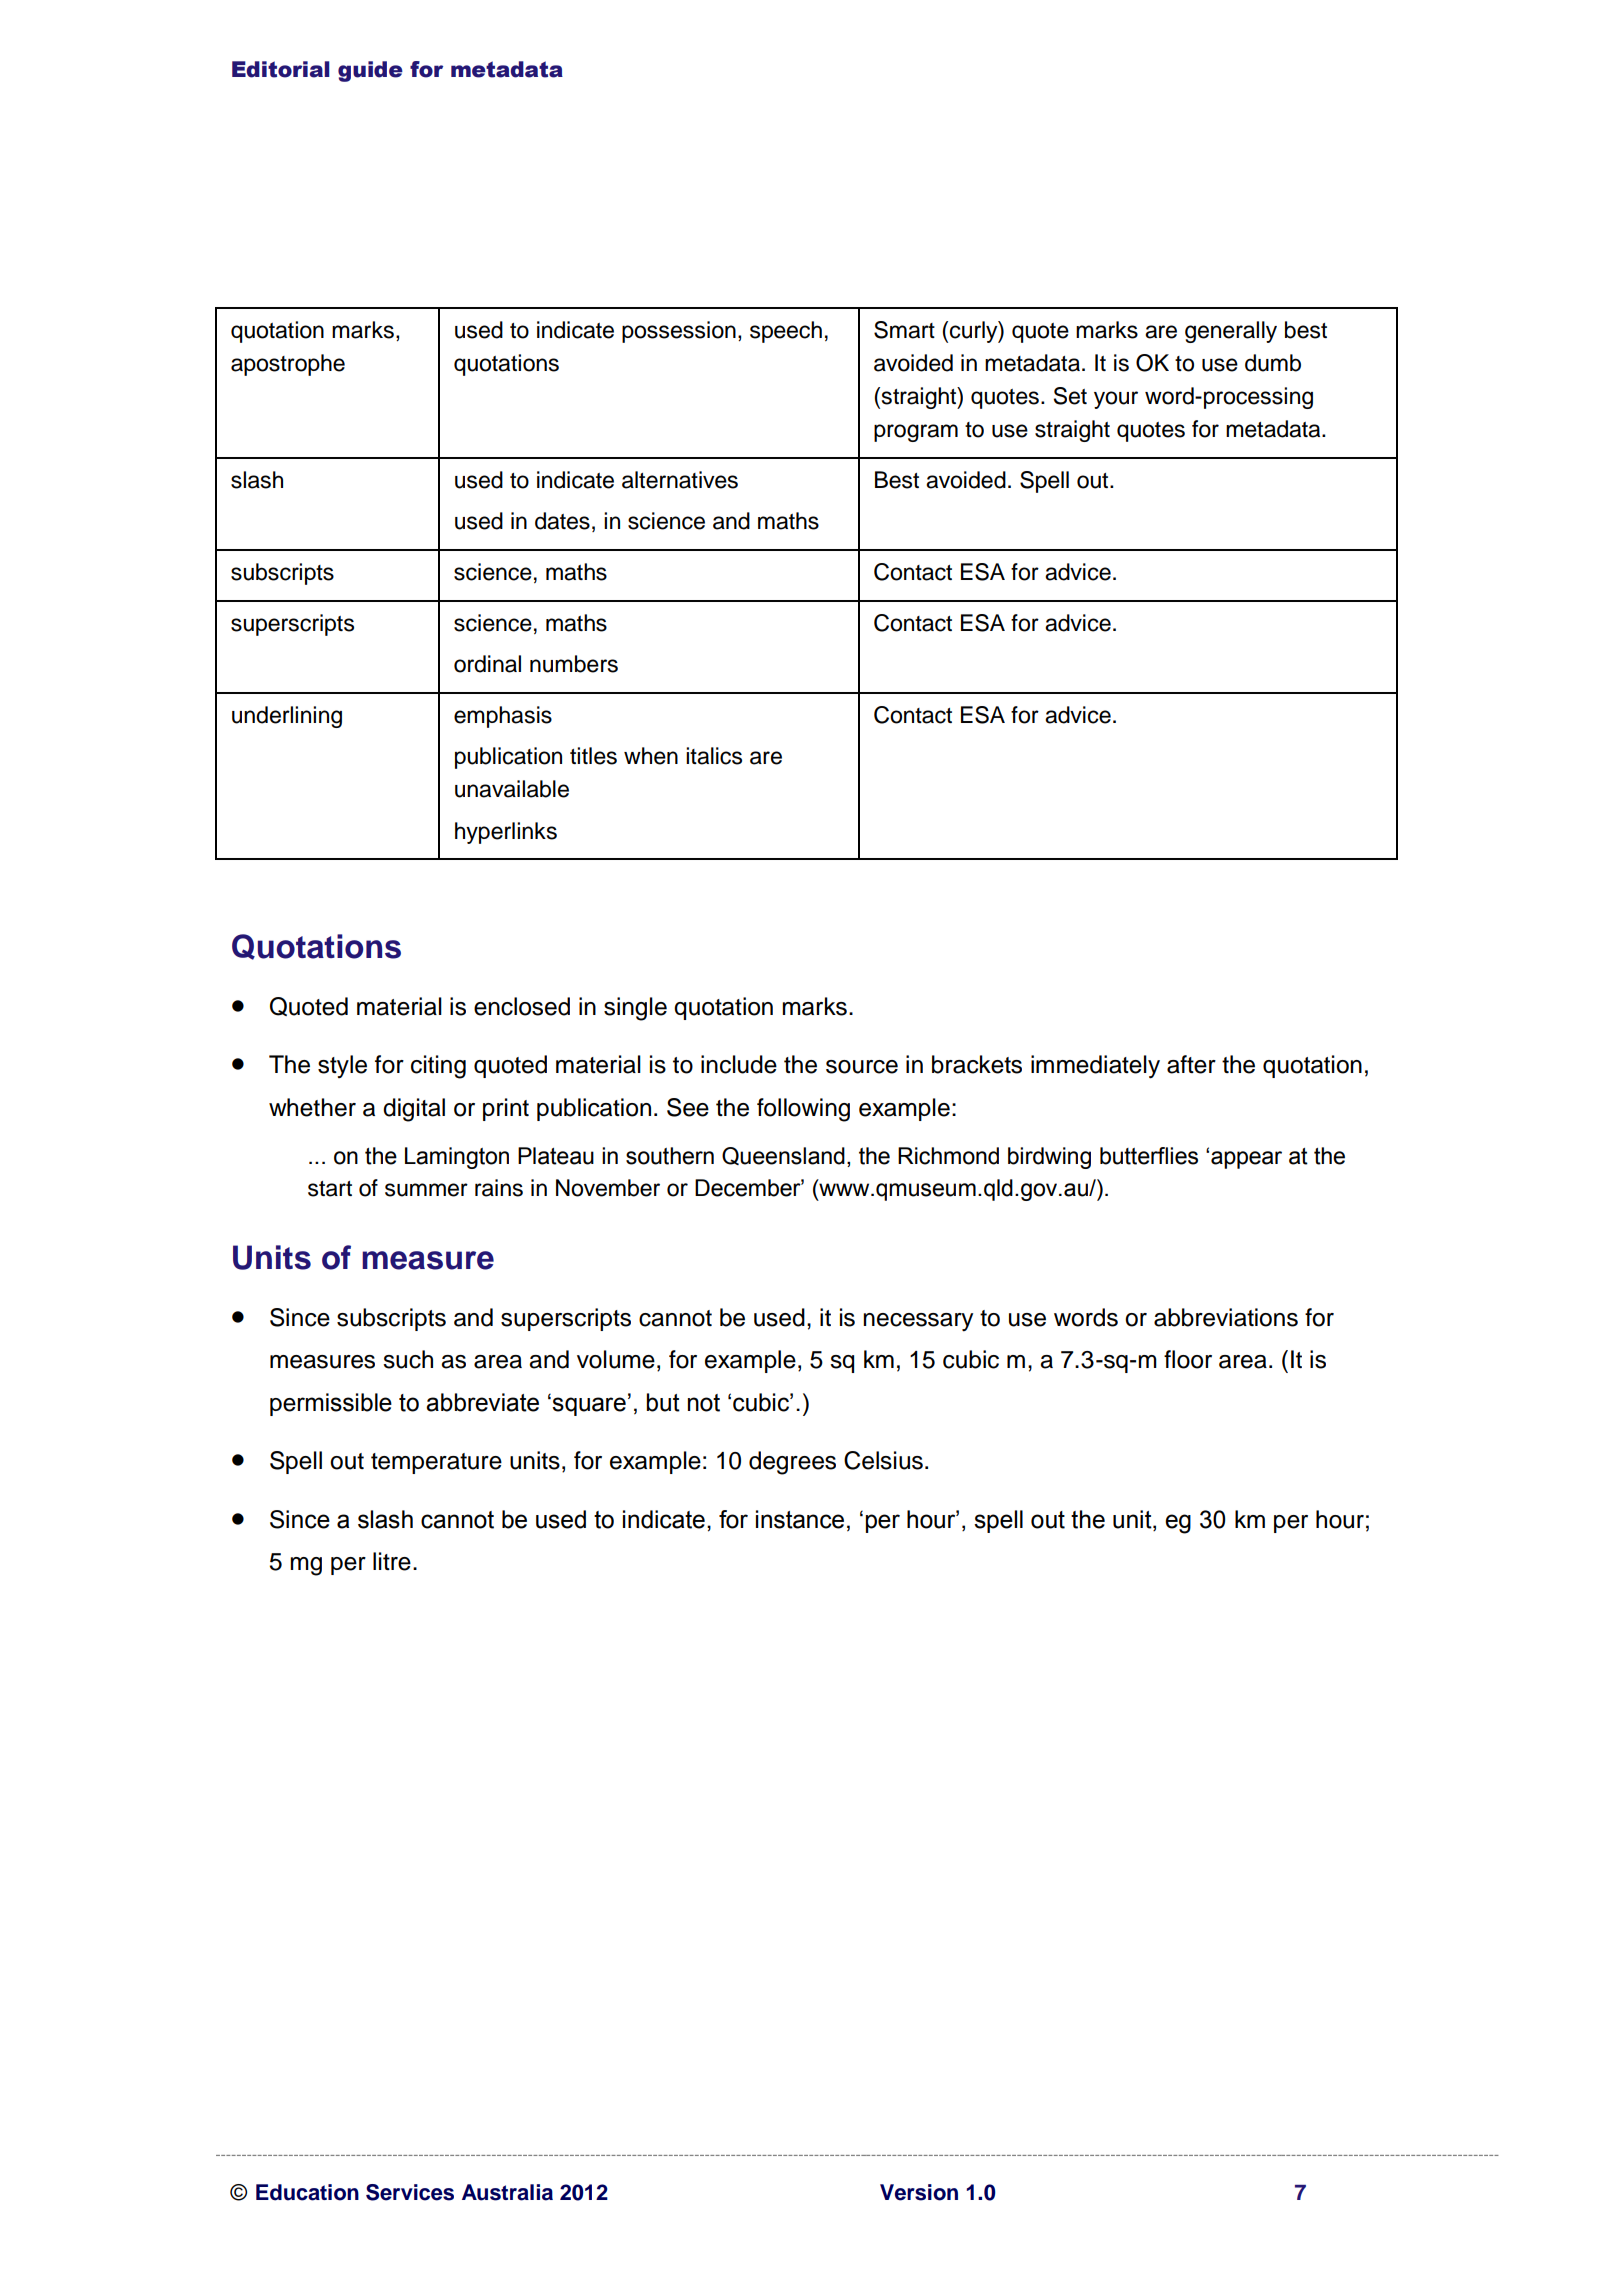 This screenshot has height=2282, width=1613. What do you see at coordinates (1231, 332) in the screenshot?
I see `generally` at bounding box center [1231, 332].
